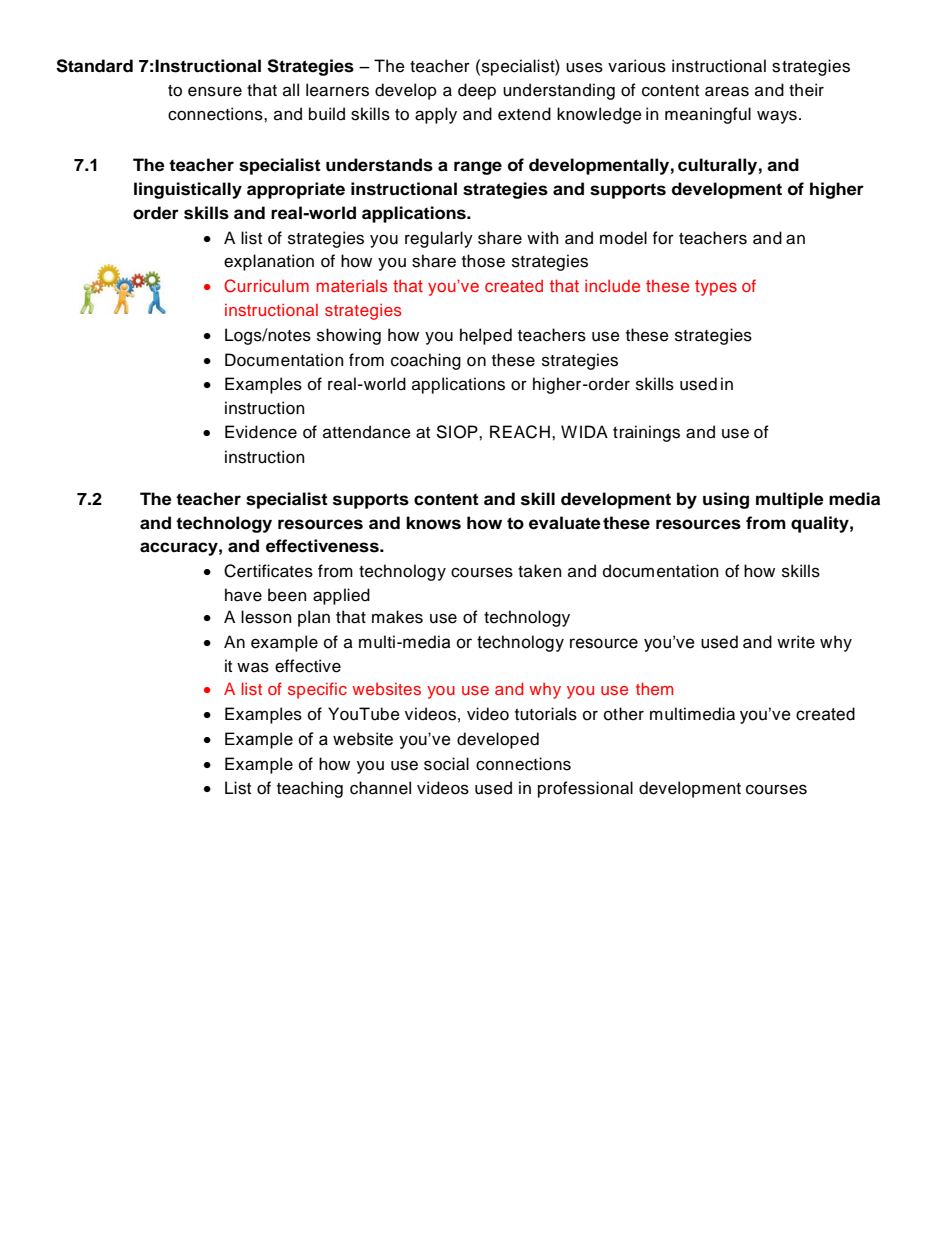 This document has width=952, height=1233. Describe the element at coordinates (483, 261) in the document. I see `those` at that location.
